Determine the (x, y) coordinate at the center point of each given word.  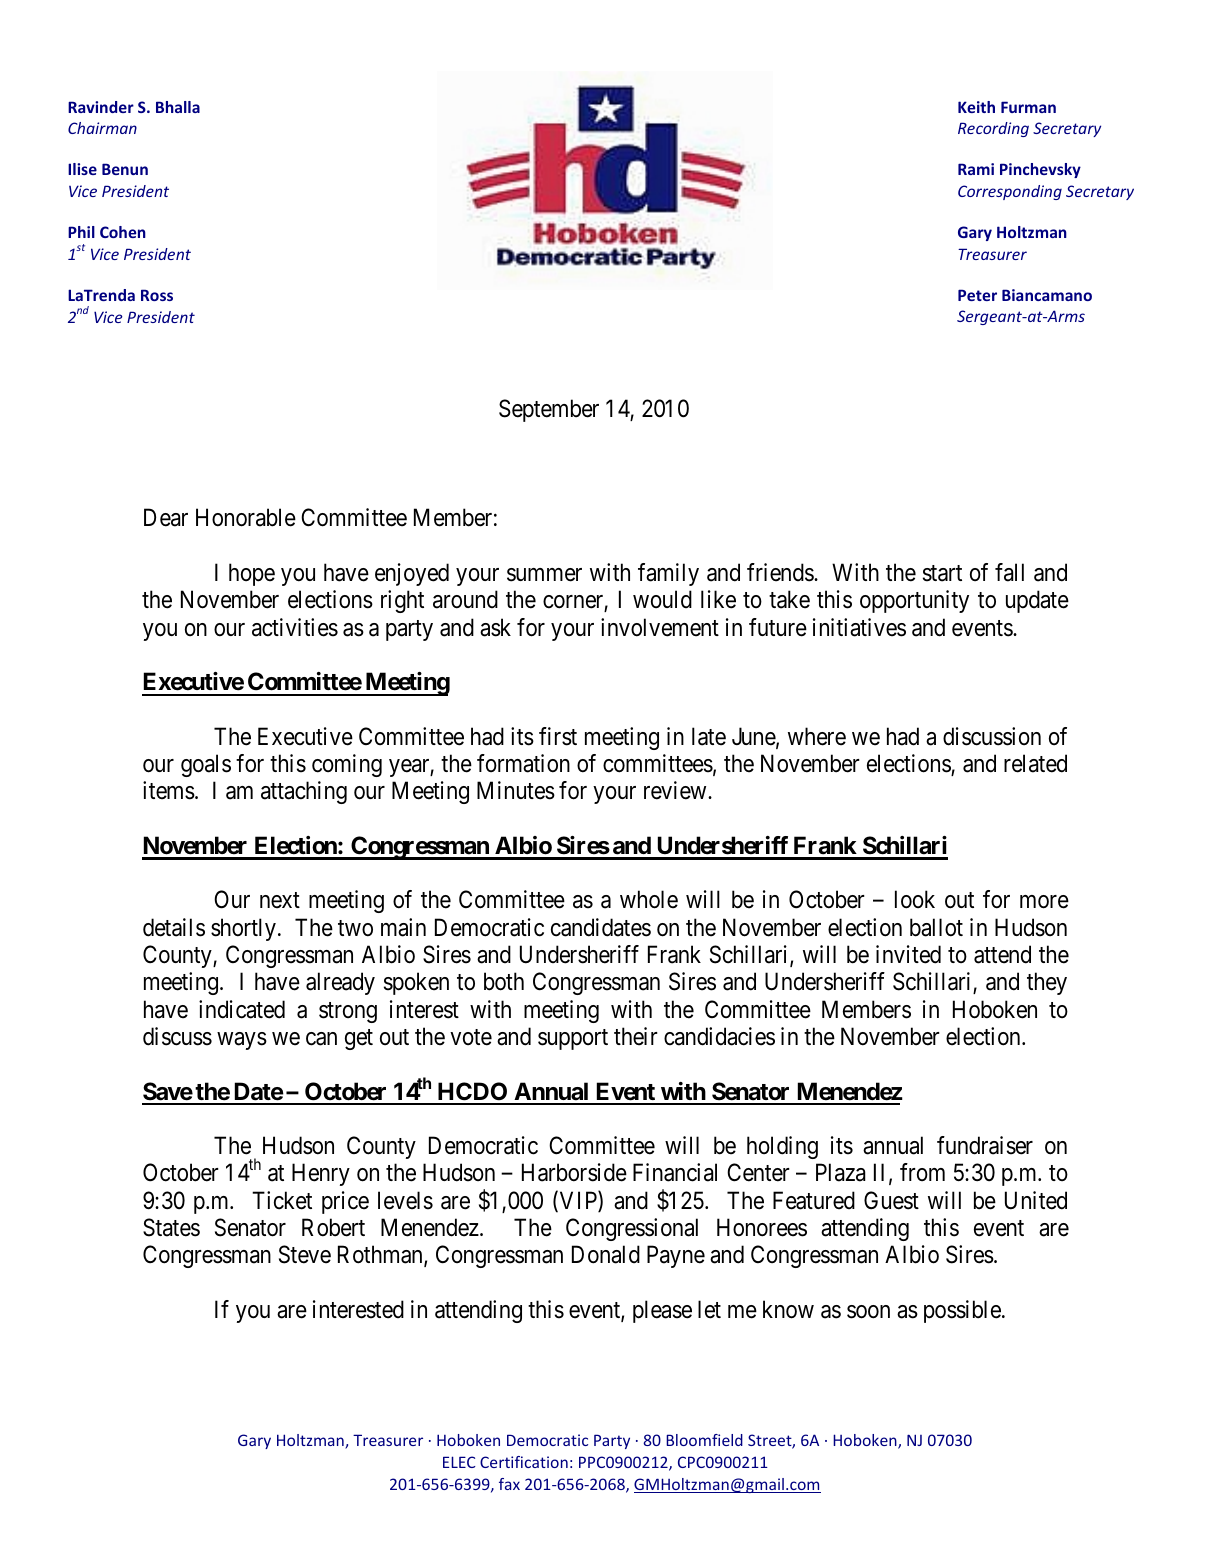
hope (252, 574)
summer (544, 575)
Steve (305, 1254)
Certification (524, 1462)
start (942, 573)
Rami (976, 169)
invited (908, 954)
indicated (242, 1009)
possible (962, 1311)
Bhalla (178, 107)
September (549, 410)
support (573, 1039)
